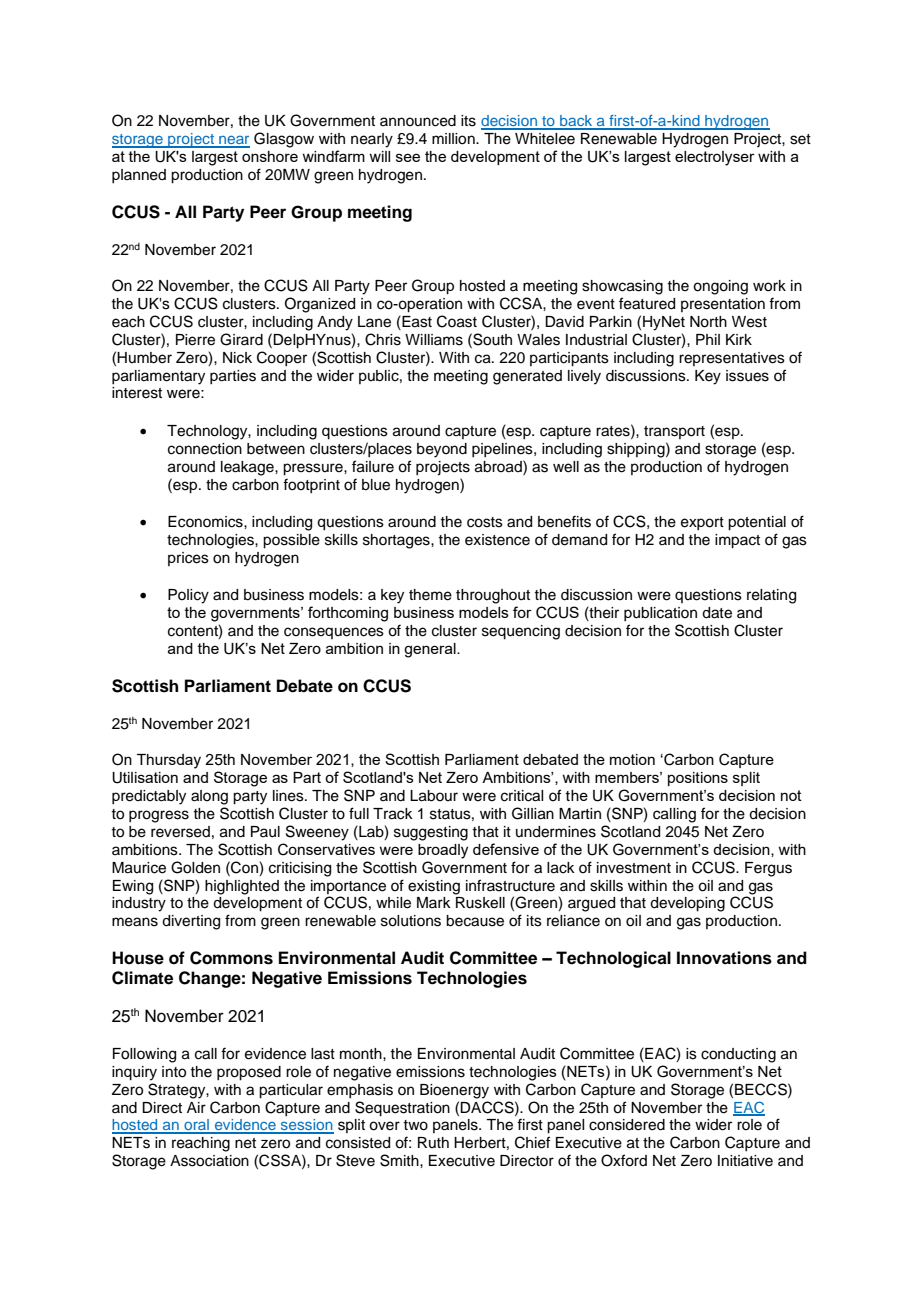 Image resolution: width=924 pixels, height=1308 pixels. What do you see at coordinates (196, 1126) in the image?
I see `oral` at bounding box center [196, 1126].
